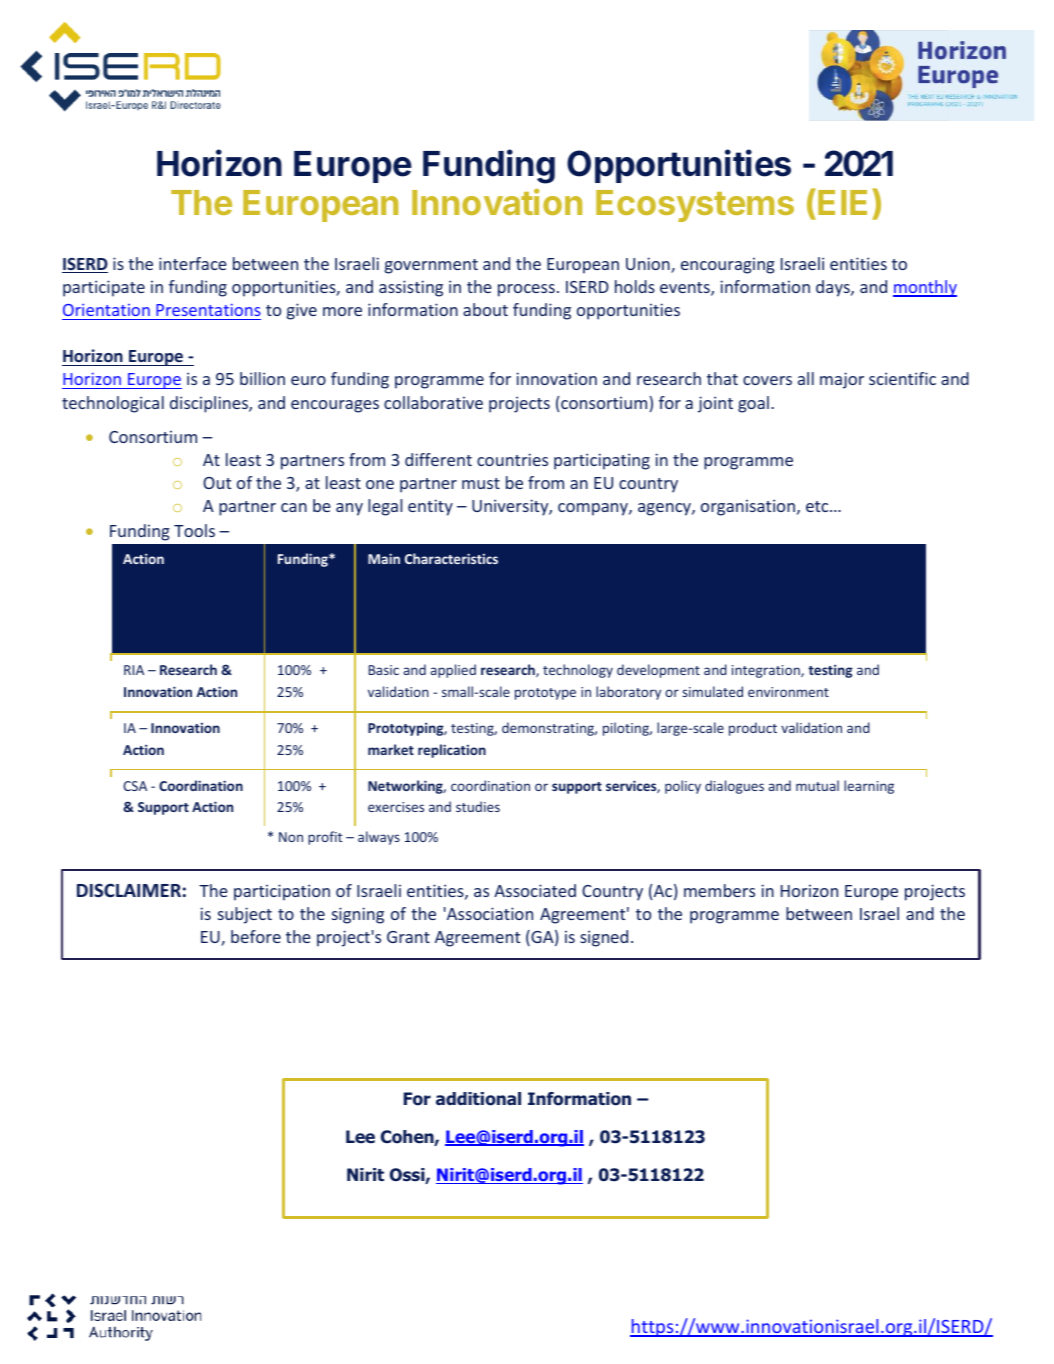 Image resolution: width=1054 pixels, height=1364 pixels. What do you see at coordinates (818, 506) in the page?
I see `etc` at bounding box center [818, 506].
